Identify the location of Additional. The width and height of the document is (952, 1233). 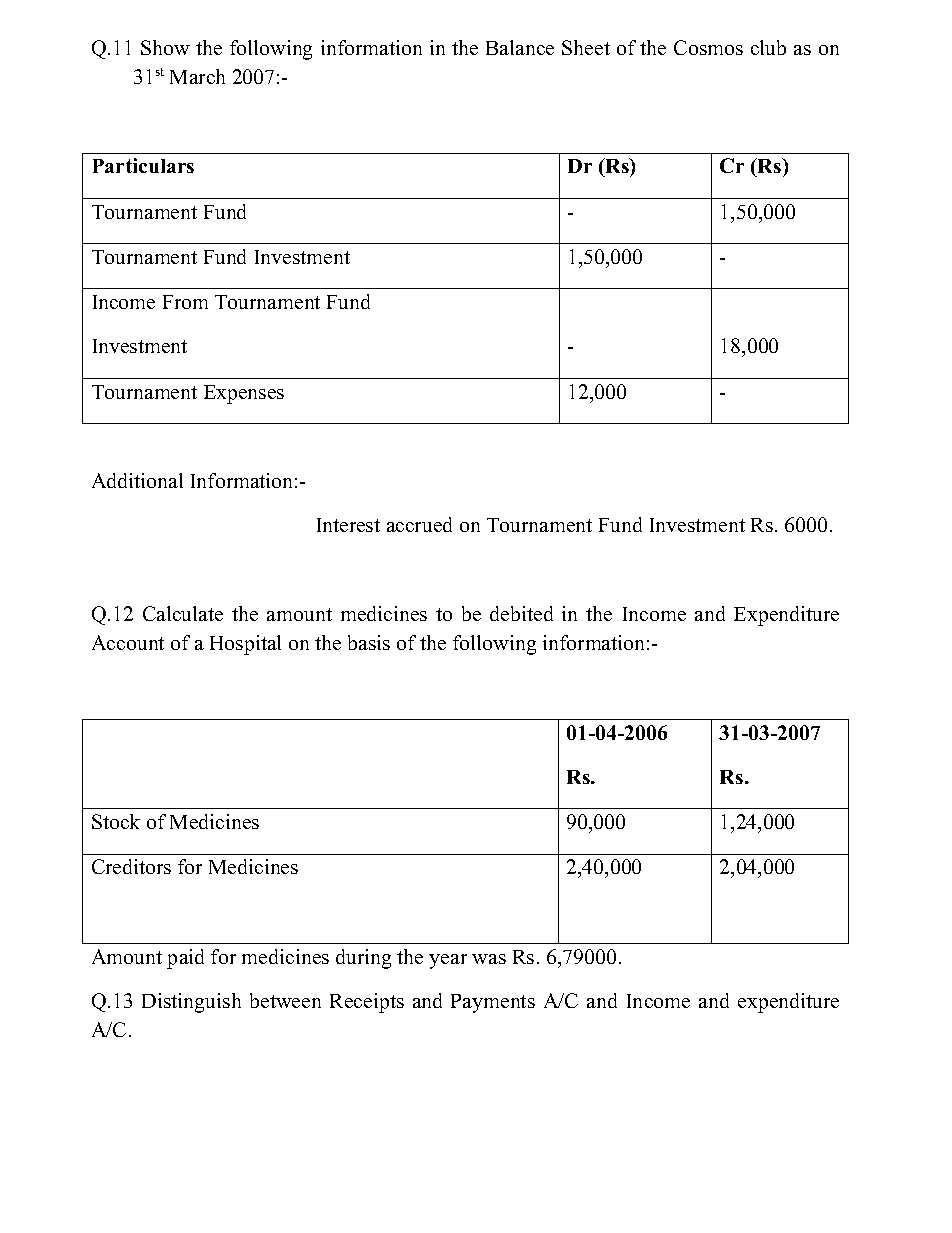
(137, 480).
